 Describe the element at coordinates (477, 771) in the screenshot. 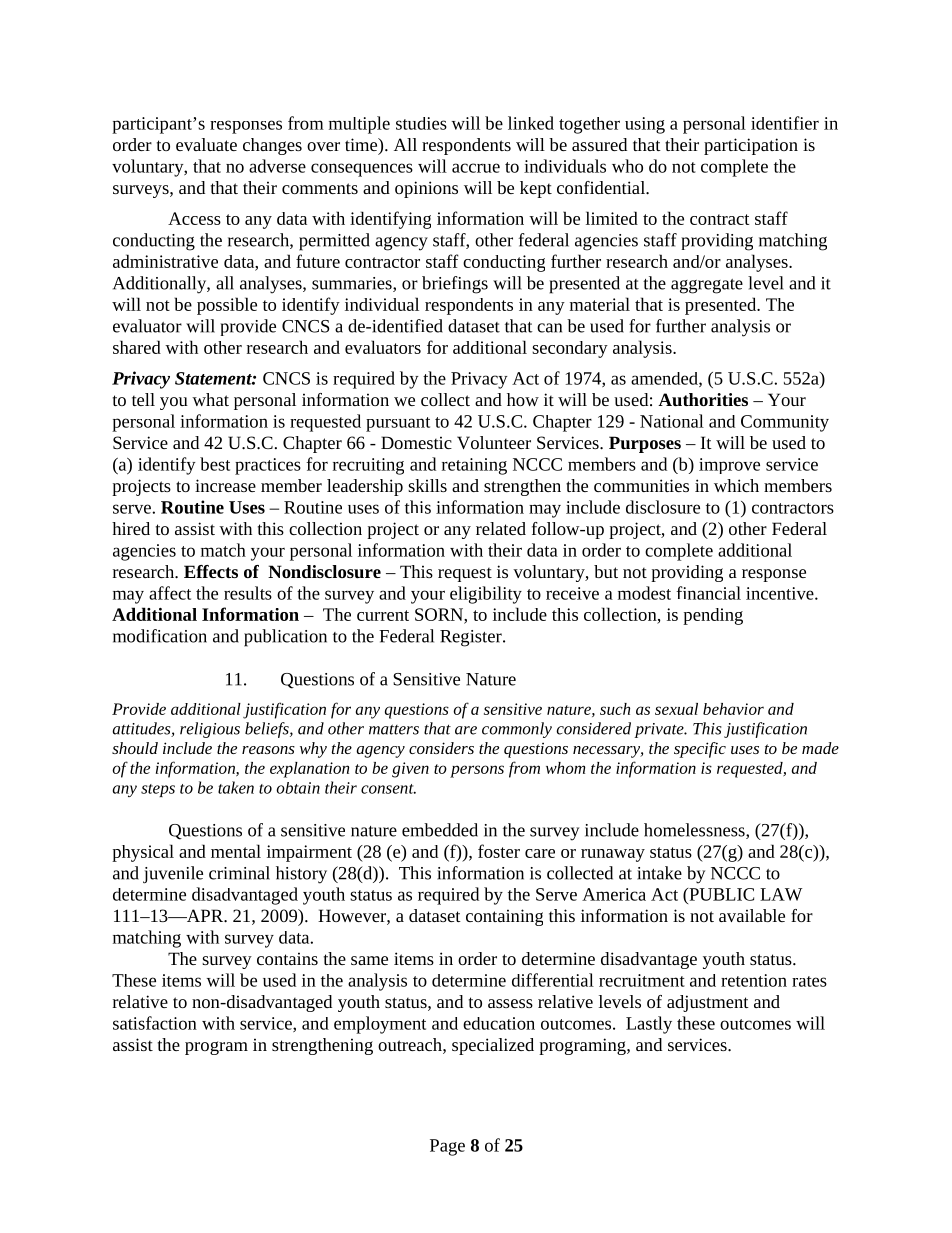

I see `persons` at that location.
